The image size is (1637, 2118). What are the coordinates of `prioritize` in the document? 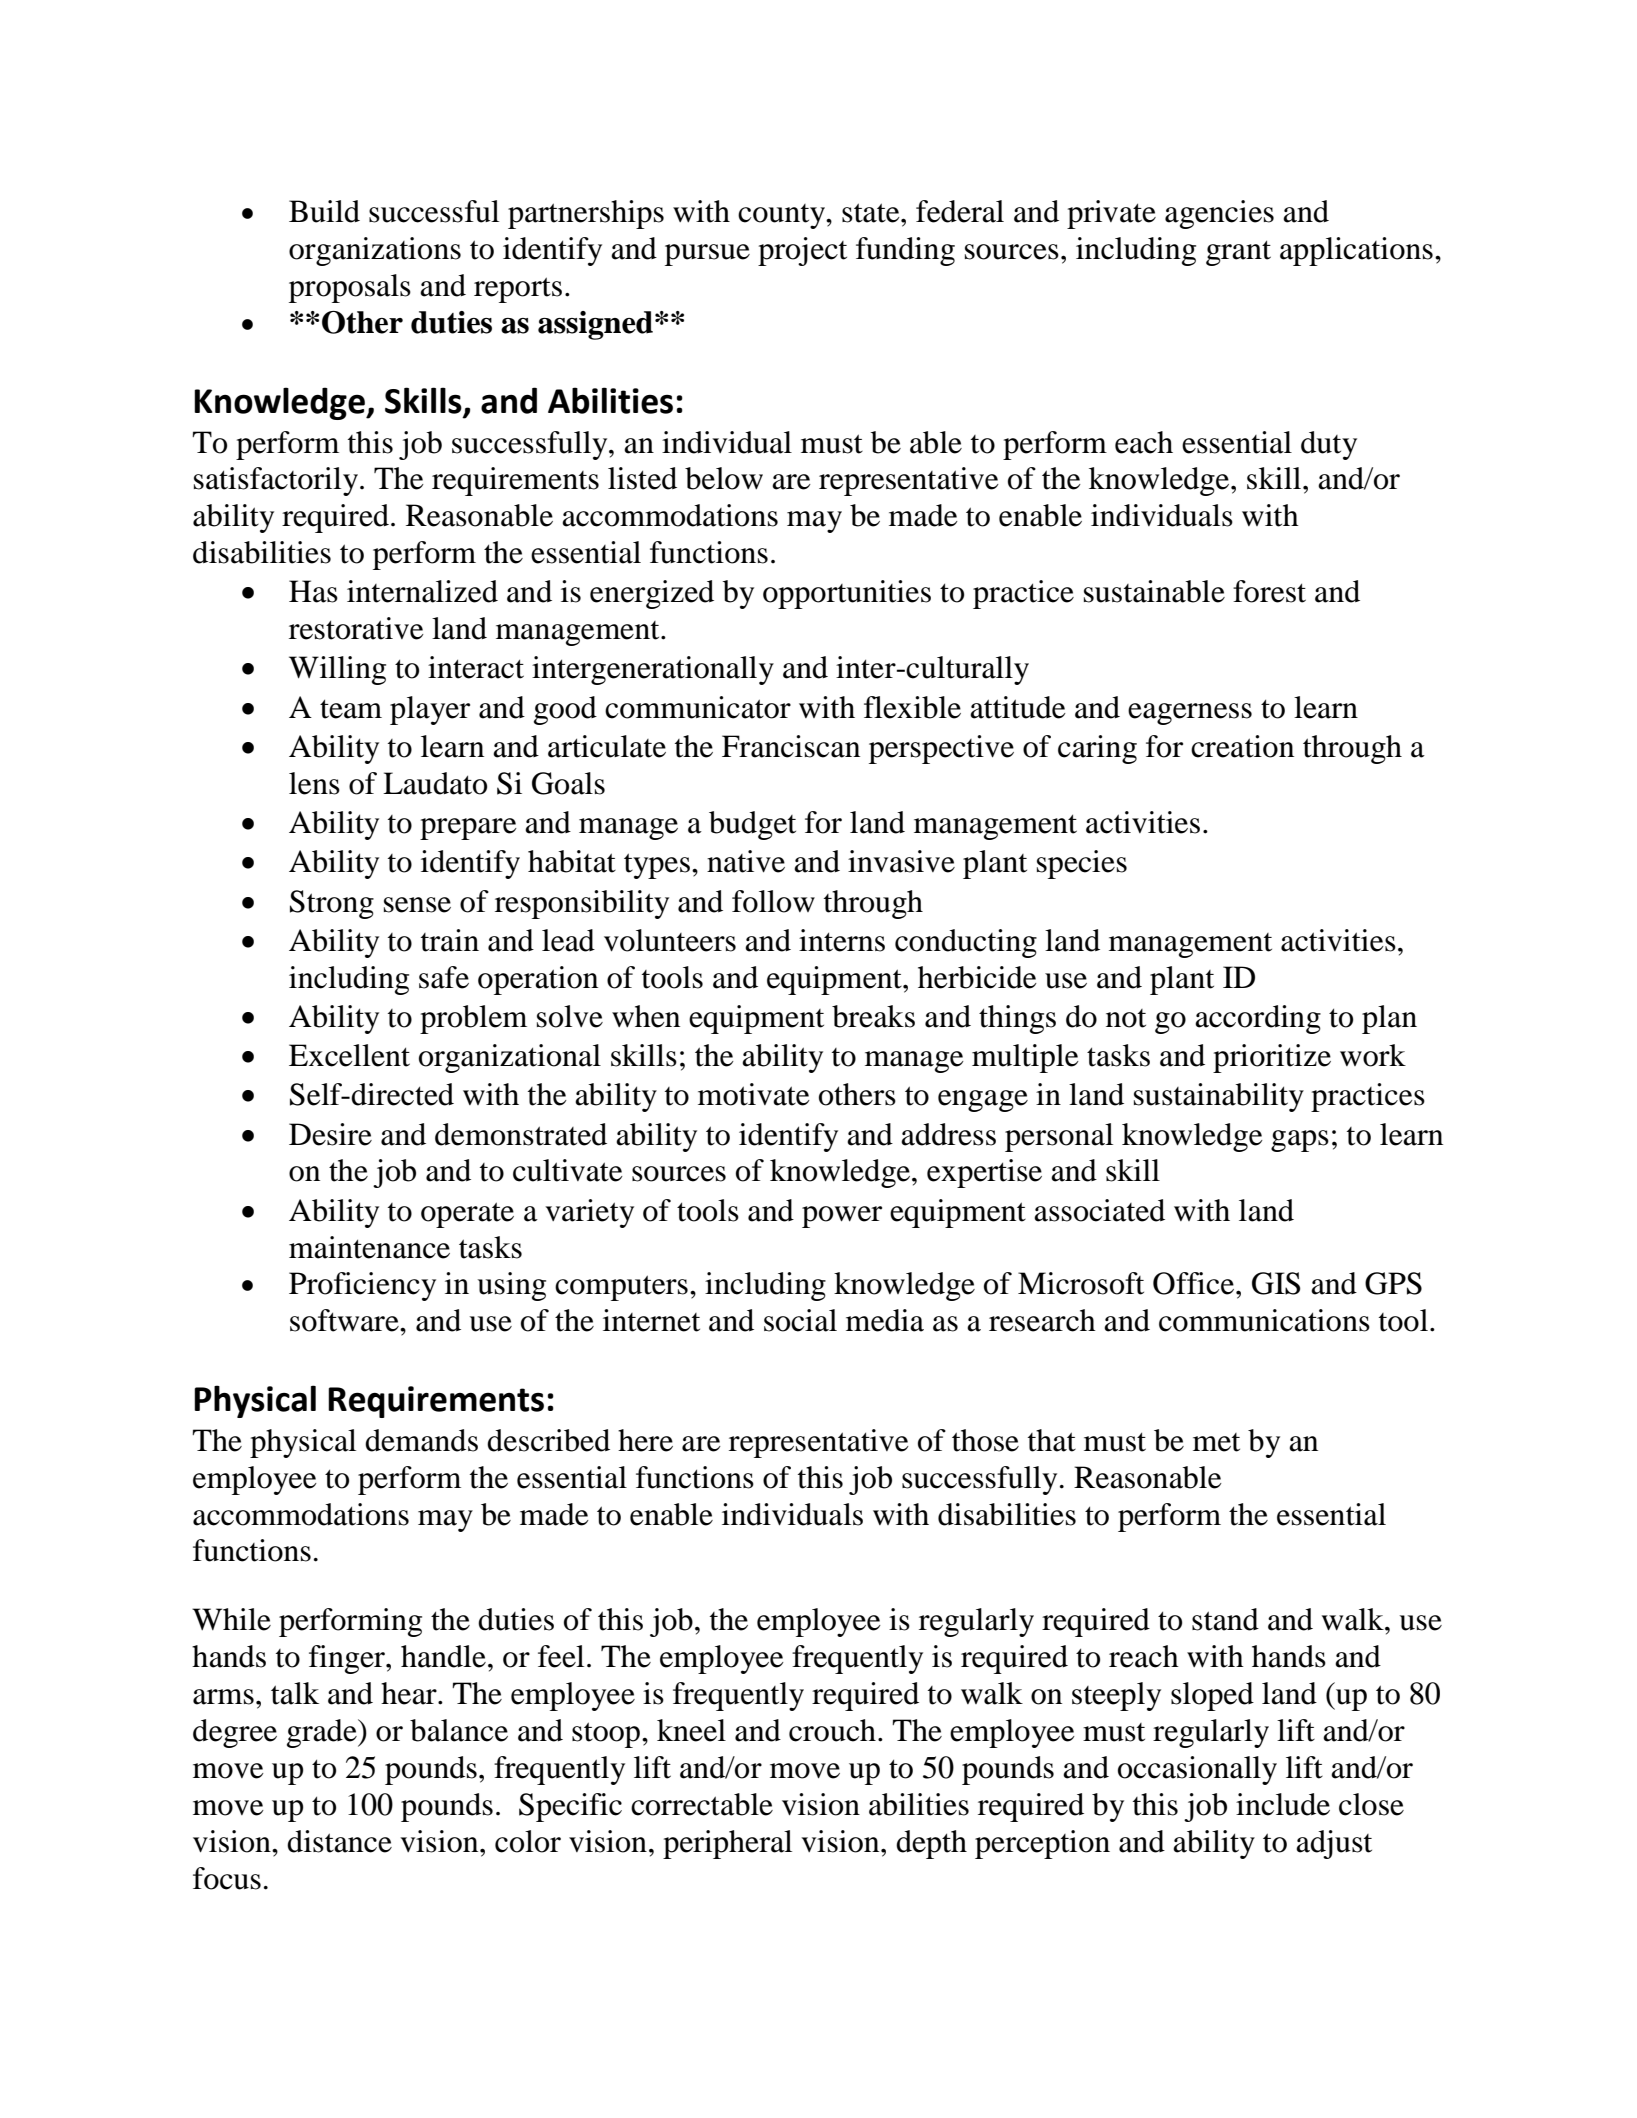 It's located at (1272, 1058).
